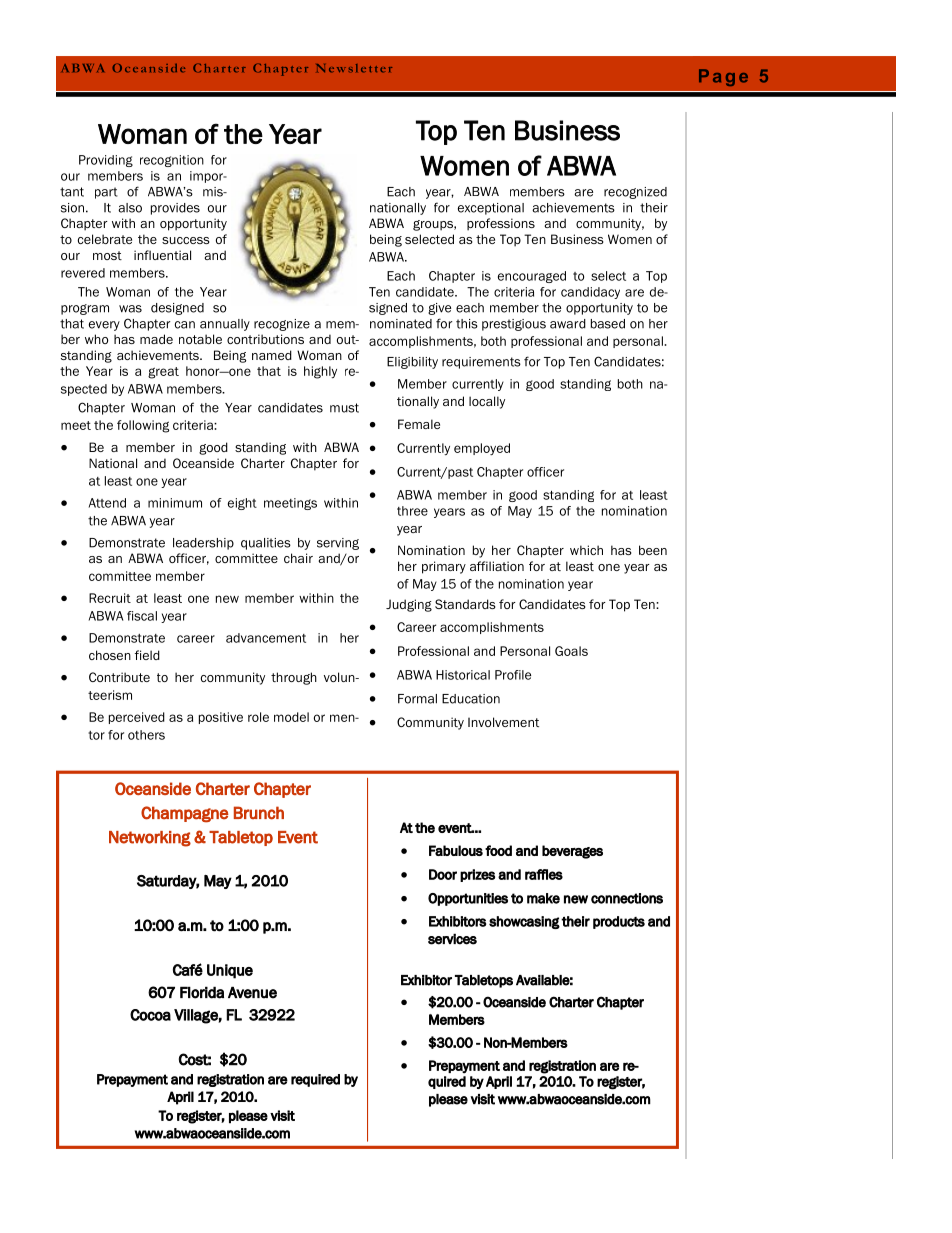  What do you see at coordinates (723, 77) in the image?
I see `Page` at bounding box center [723, 77].
